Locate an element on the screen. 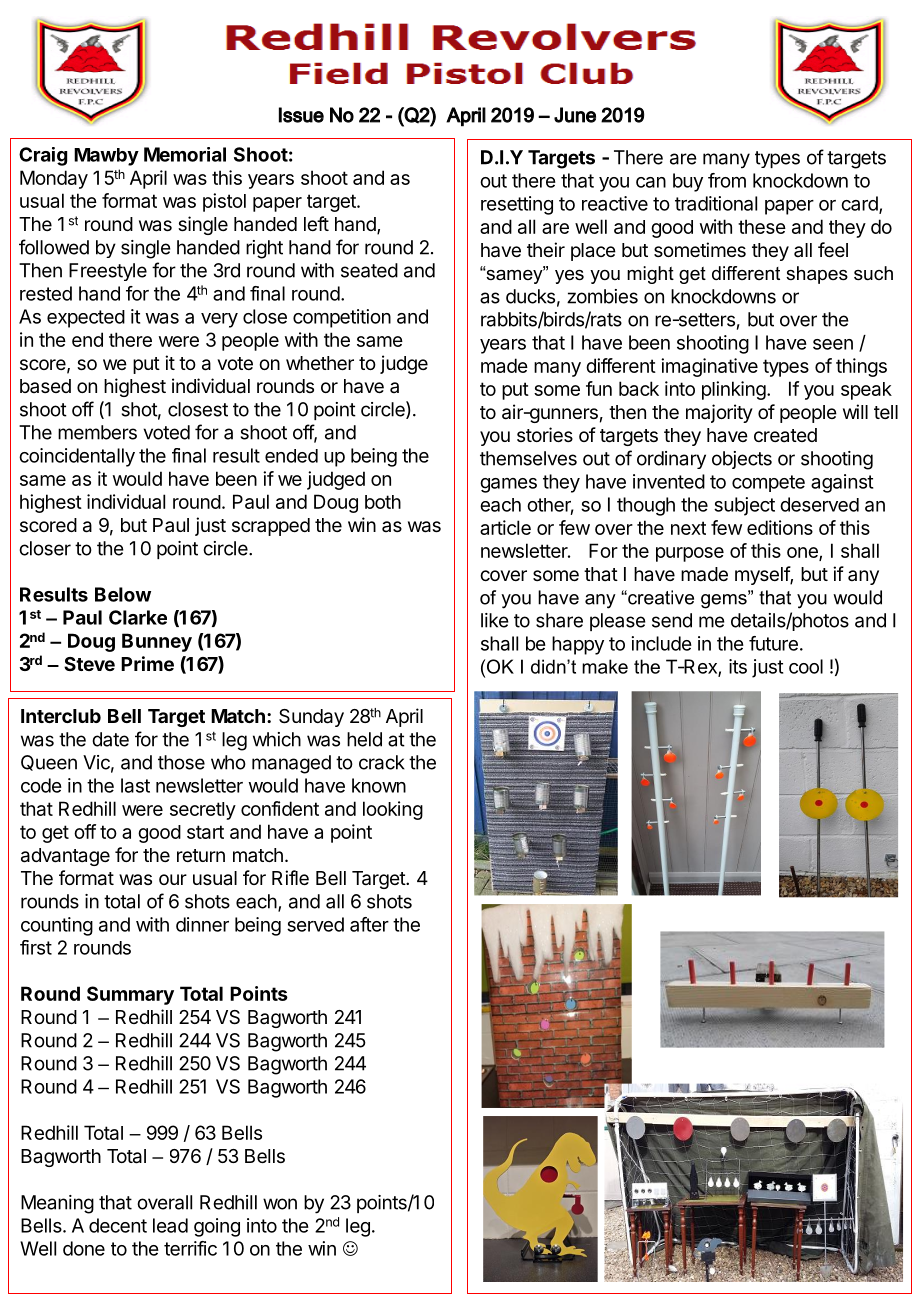 This screenshot has width=922, height=1316. resetting is located at coordinates (517, 205).
